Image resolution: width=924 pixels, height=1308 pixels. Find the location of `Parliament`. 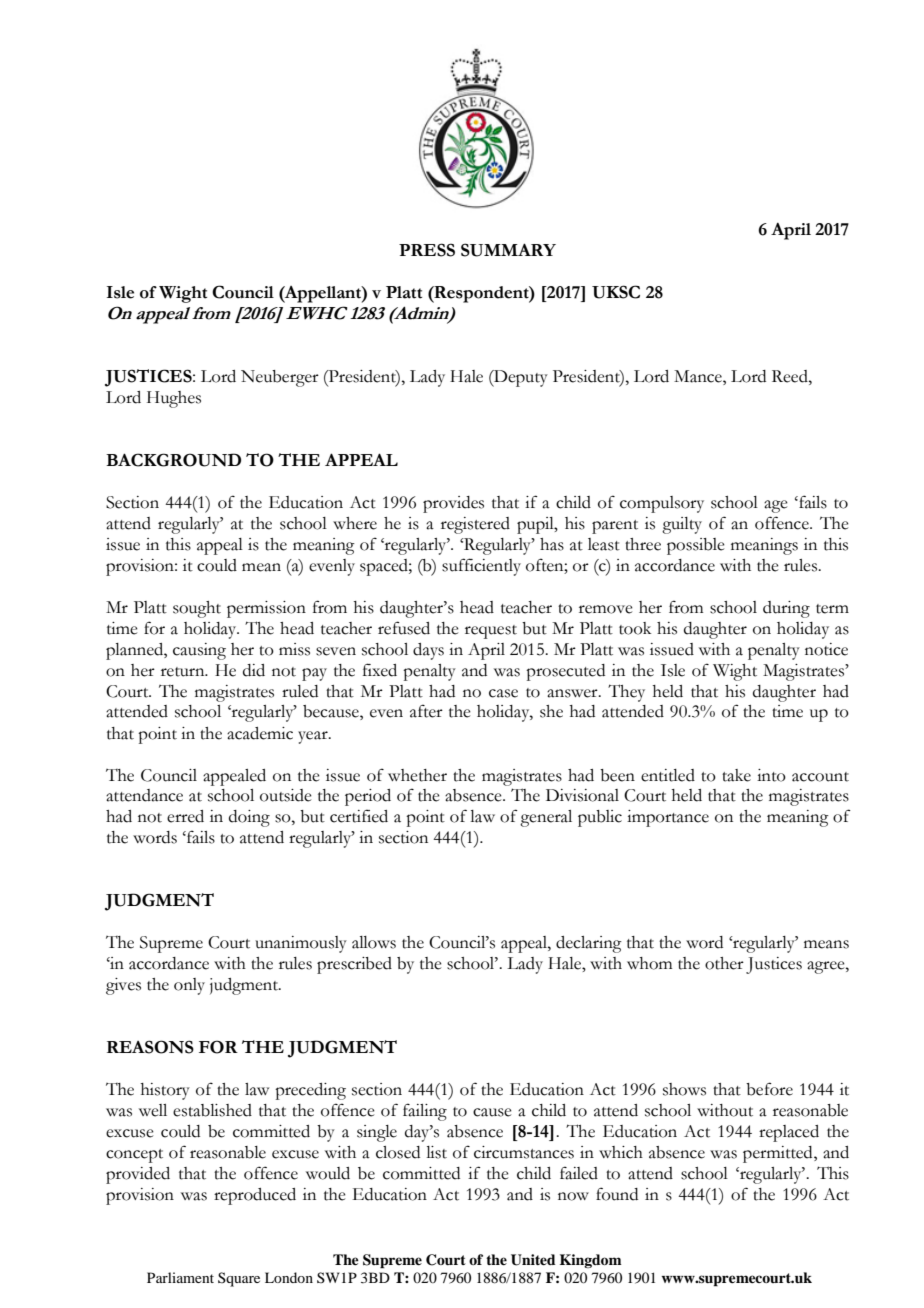

Parliament is located at coordinates (180, 1277).
